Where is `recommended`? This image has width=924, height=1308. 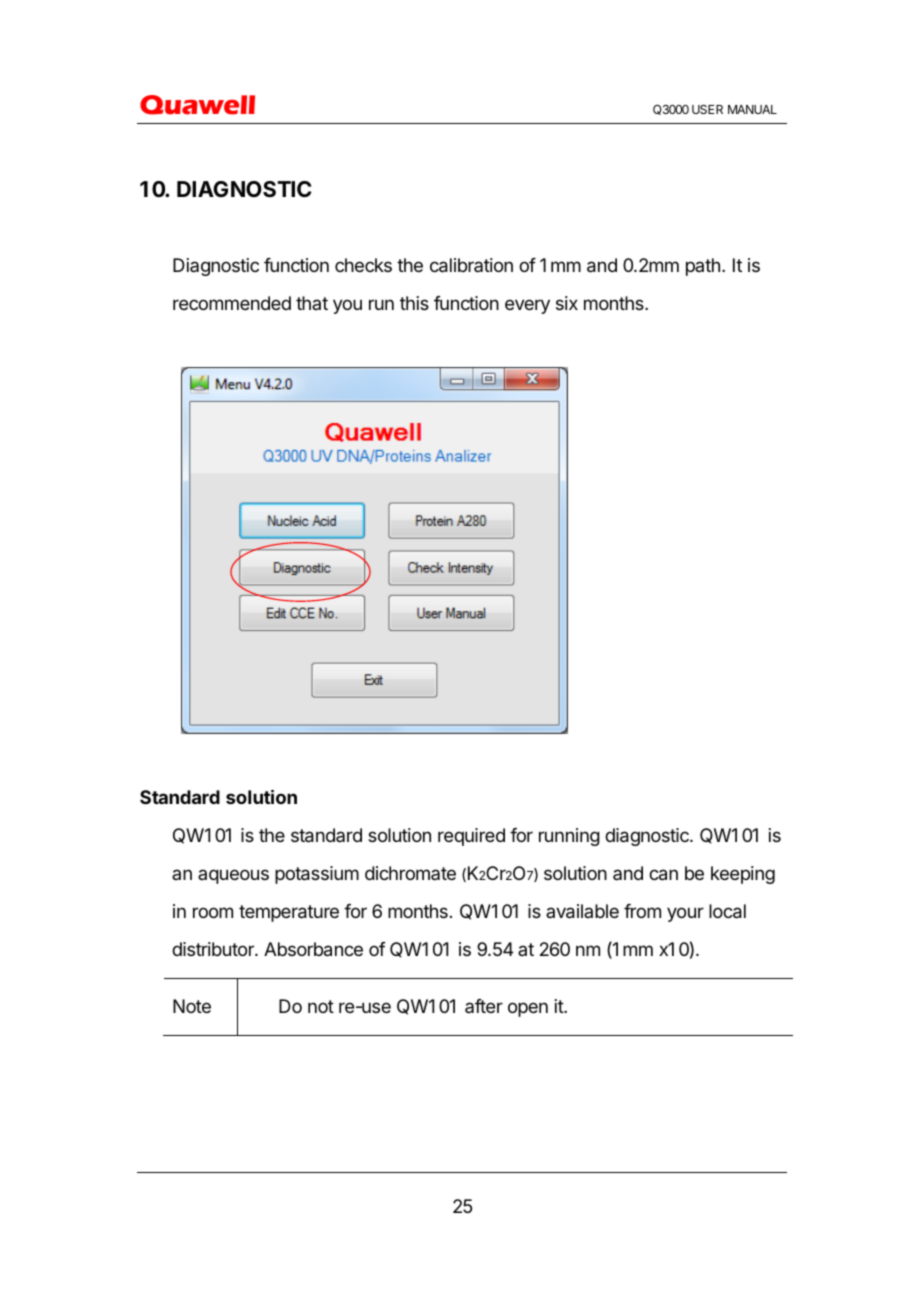
recommended is located at coordinates (232, 303).
